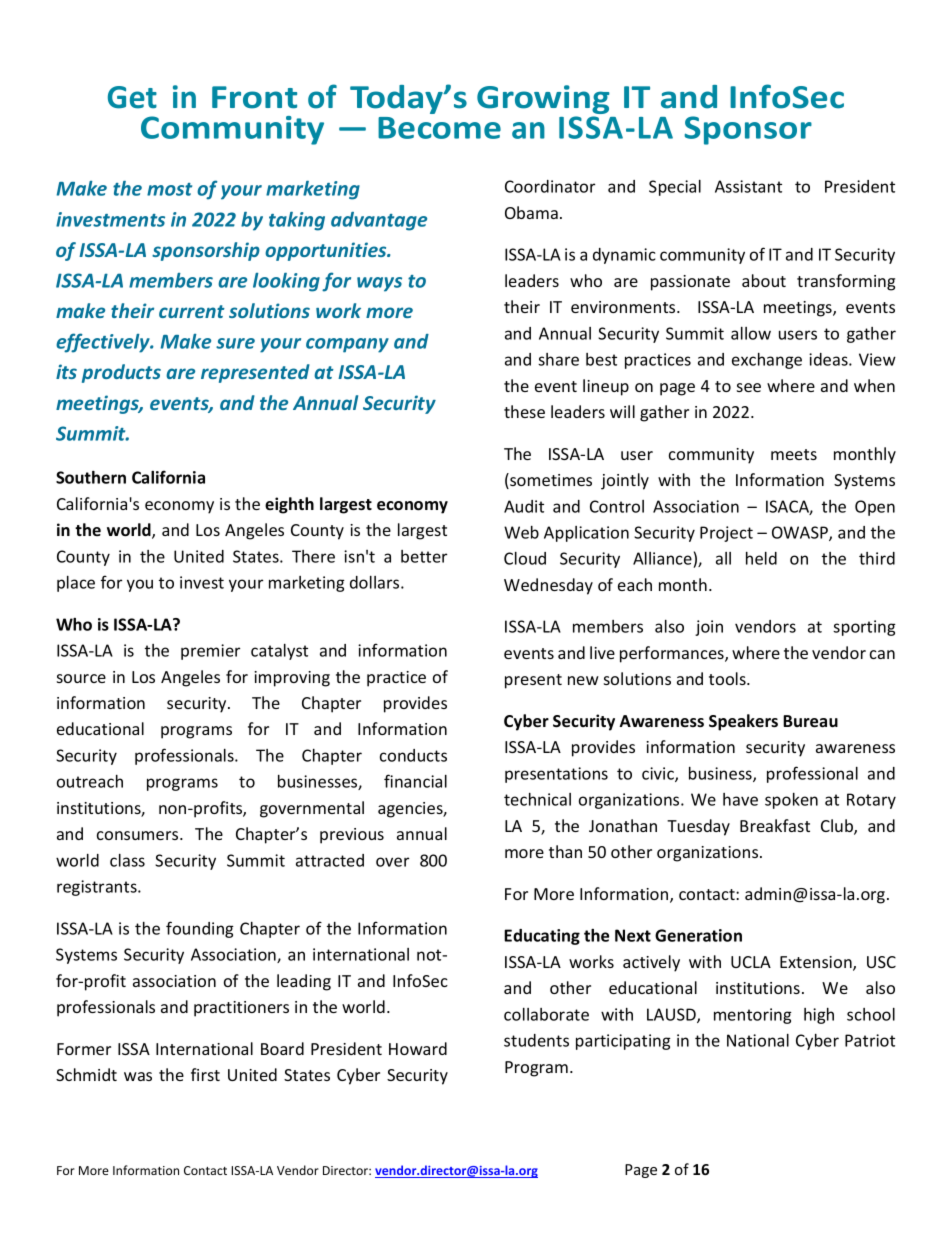  Describe the element at coordinates (748, 186) in the screenshot. I see `Assistant` at that location.
